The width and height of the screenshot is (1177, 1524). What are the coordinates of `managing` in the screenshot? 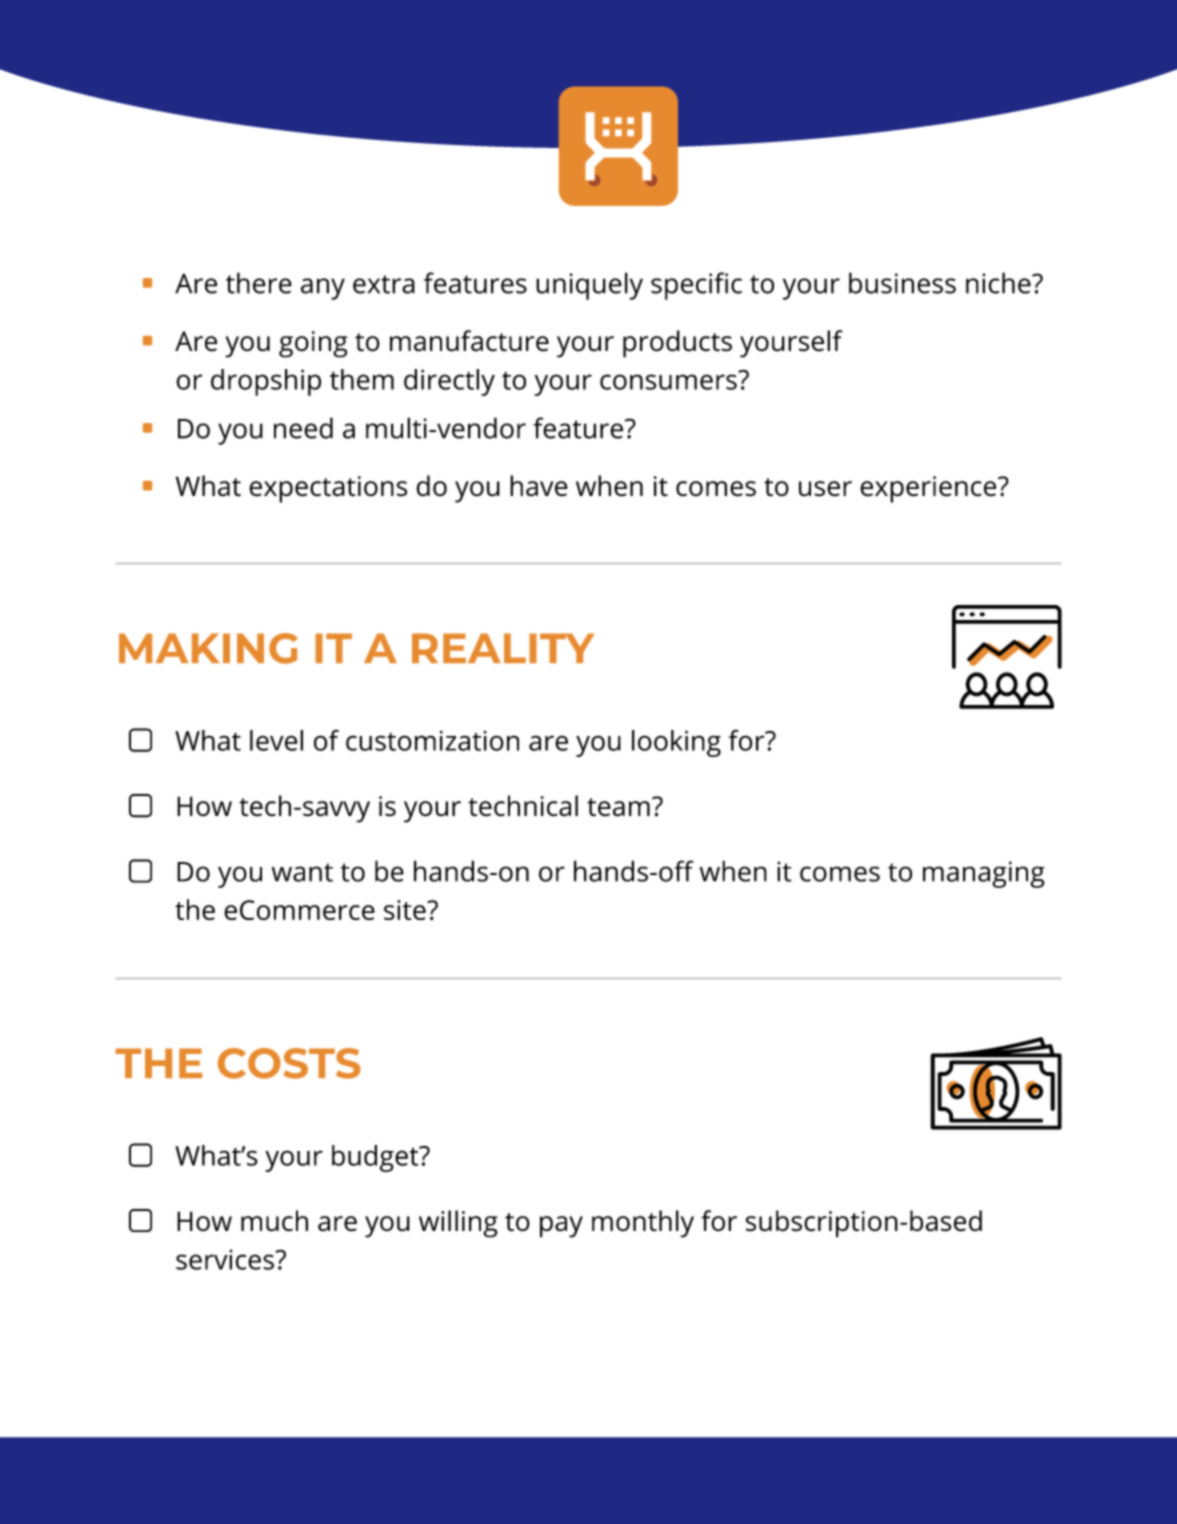 It's located at (984, 874).
